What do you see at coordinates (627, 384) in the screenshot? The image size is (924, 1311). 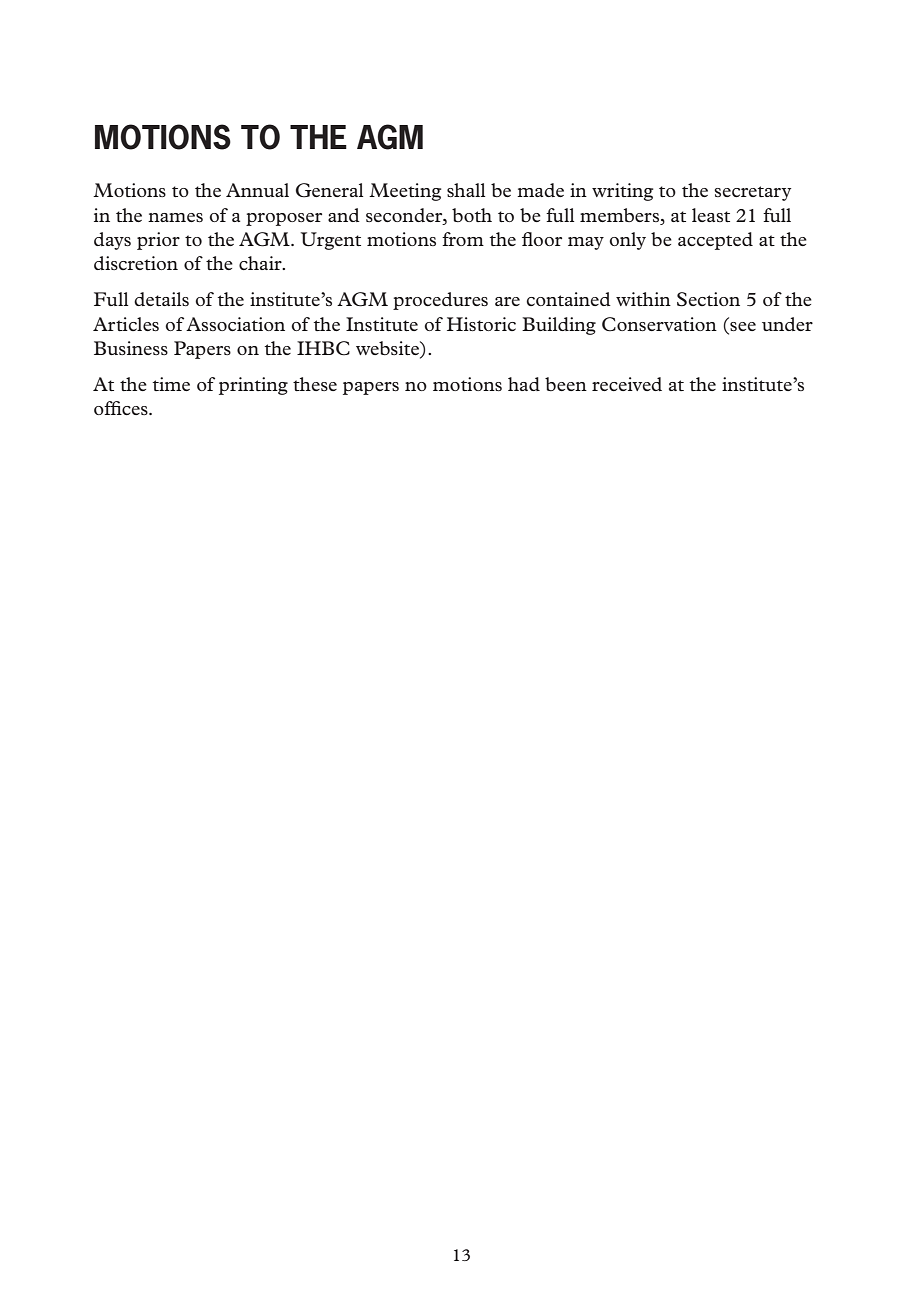 I see `received` at bounding box center [627, 384].
